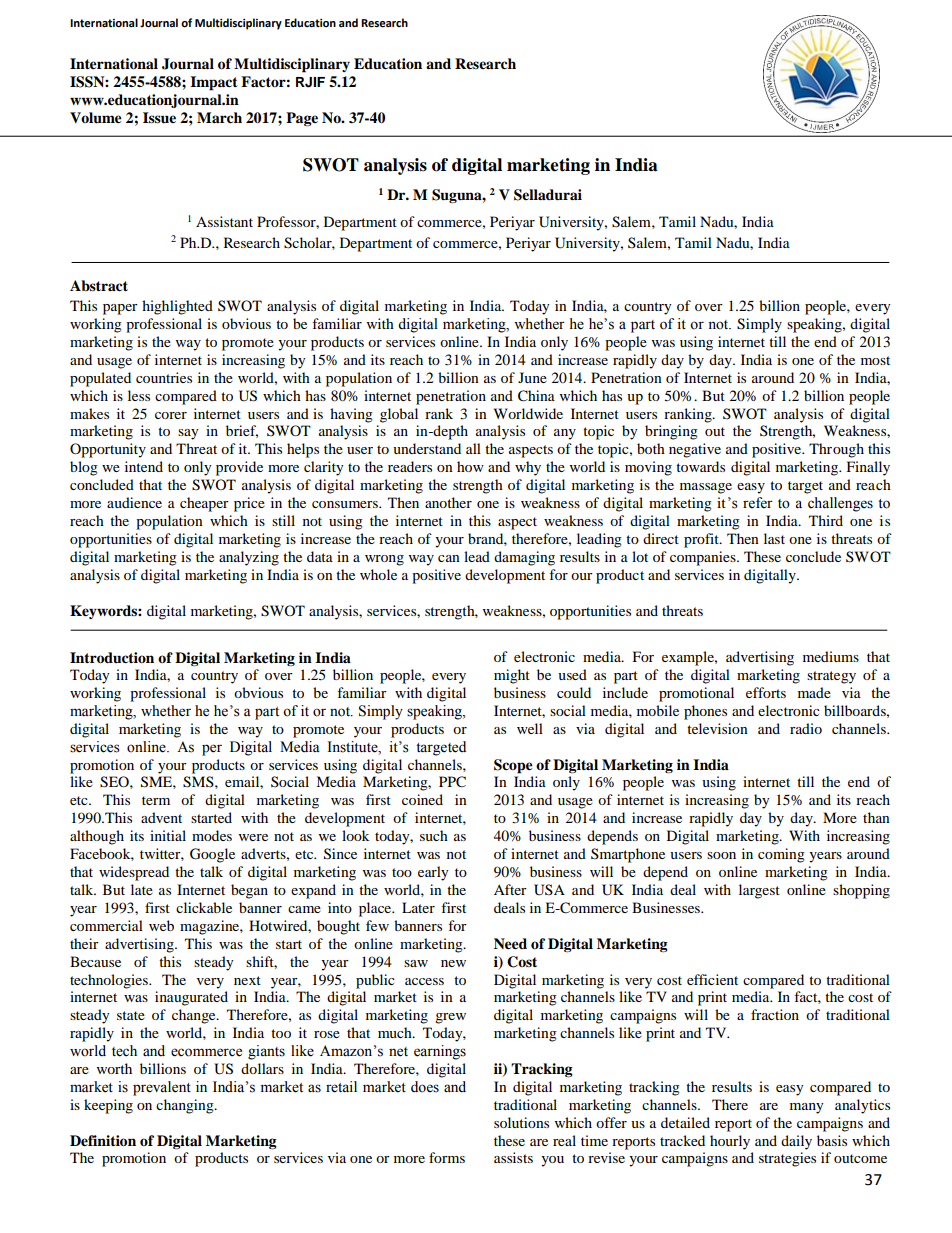 Image resolution: width=952 pixels, height=1233 pixels. Describe the element at coordinates (781, 855) in the document. I see `coming` at that location.
